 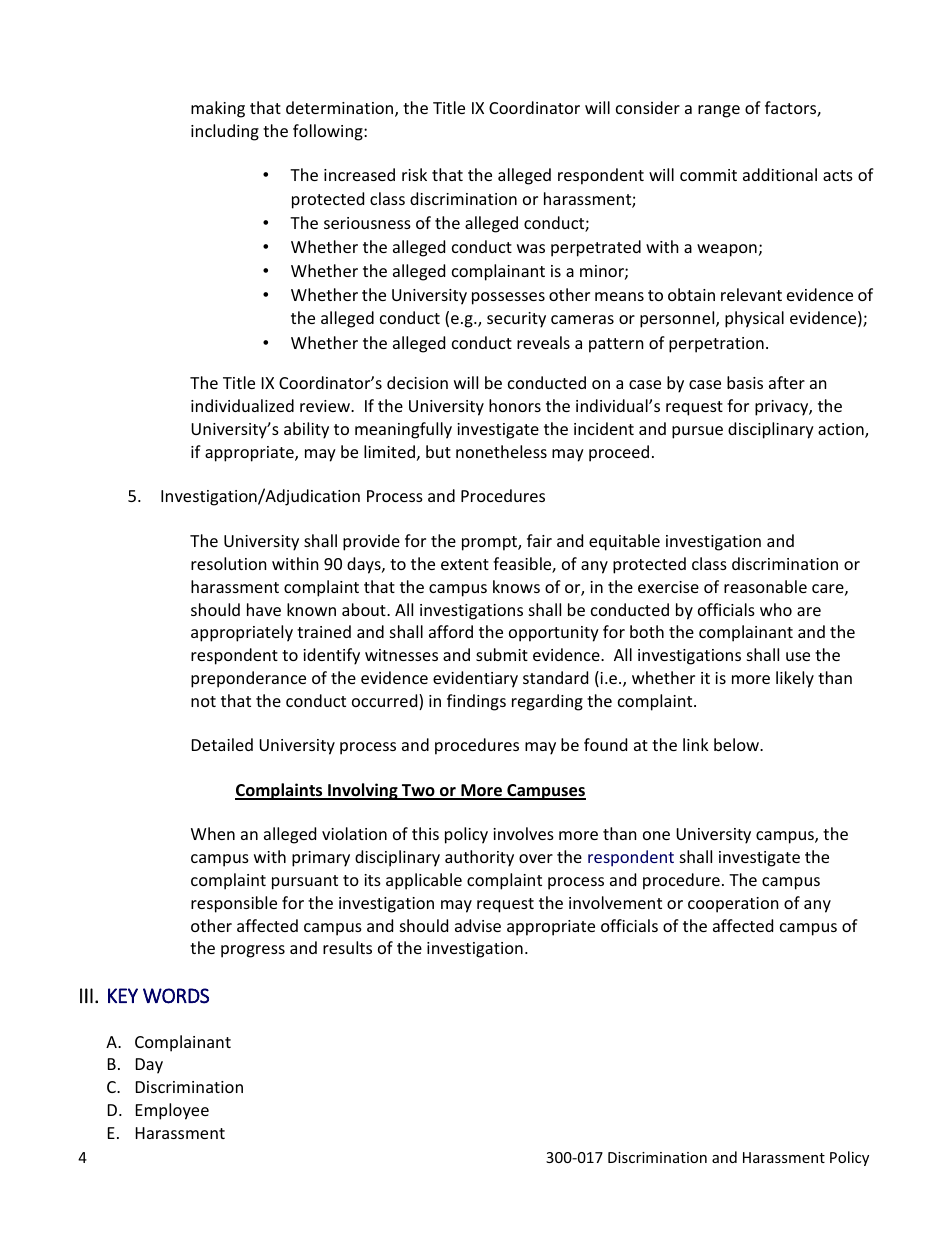 What do you see at coordinates (417, 382) in the screenshot?
I see `decision` at bounding box center [417, 382].
